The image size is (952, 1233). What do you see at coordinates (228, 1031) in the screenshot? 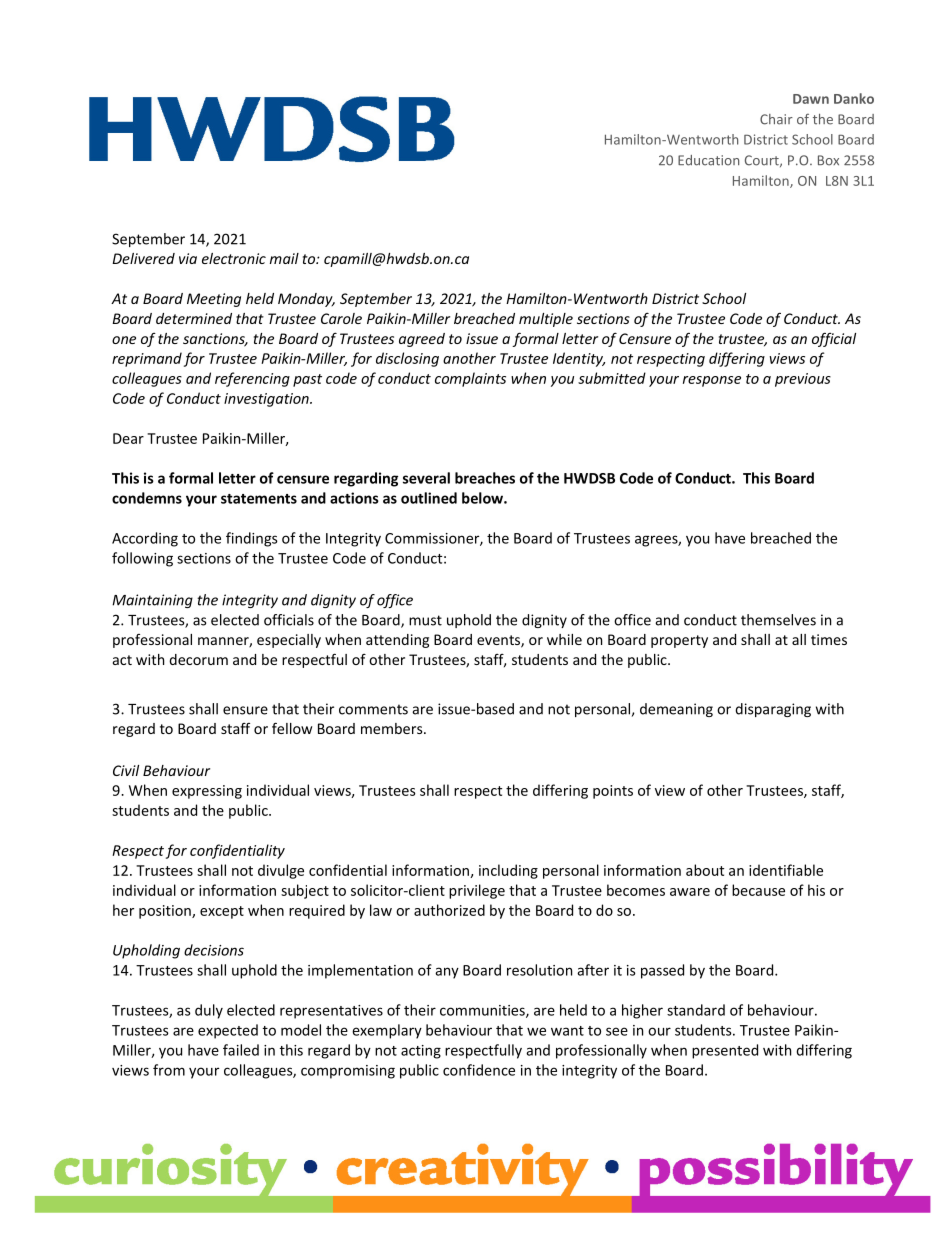
I see `expected` at bounding box center [228, 1031].
